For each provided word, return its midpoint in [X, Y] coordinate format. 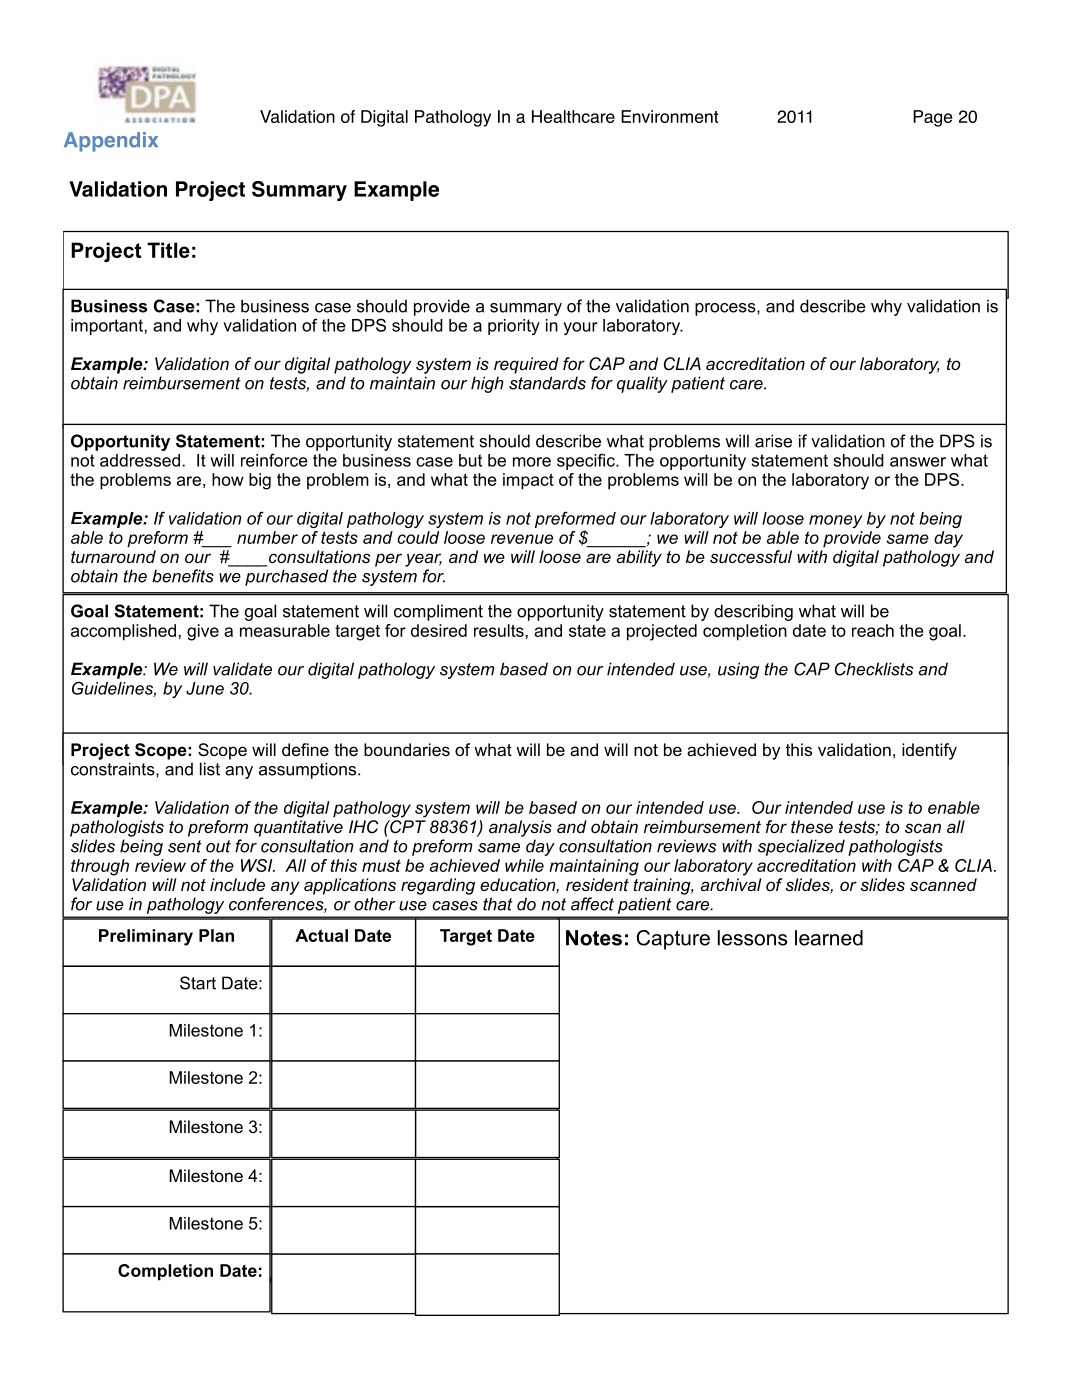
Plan [216, 935]
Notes [594, 938]
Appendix [111, 142]
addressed [140, 460]
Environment [669, 116]
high [487, 384]
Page [932, 118]
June [205, 688]
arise [773, 441]
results [499, 630]
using [738, 670]
